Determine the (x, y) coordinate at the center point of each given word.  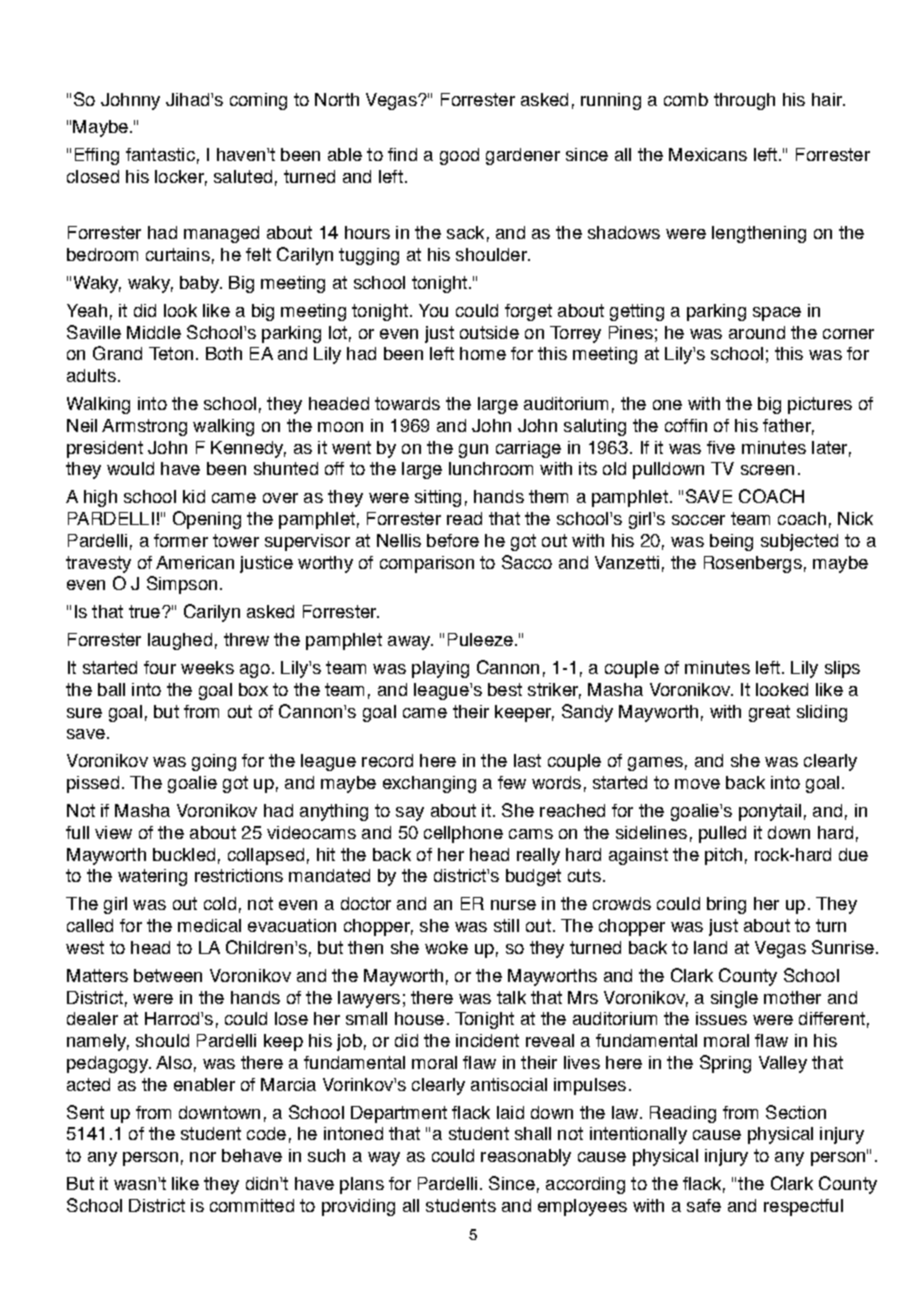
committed (252, 1205)
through (744, 101)
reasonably (526, 1157)
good (459, 156)
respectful (803, 1207)
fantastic (160, 154)
